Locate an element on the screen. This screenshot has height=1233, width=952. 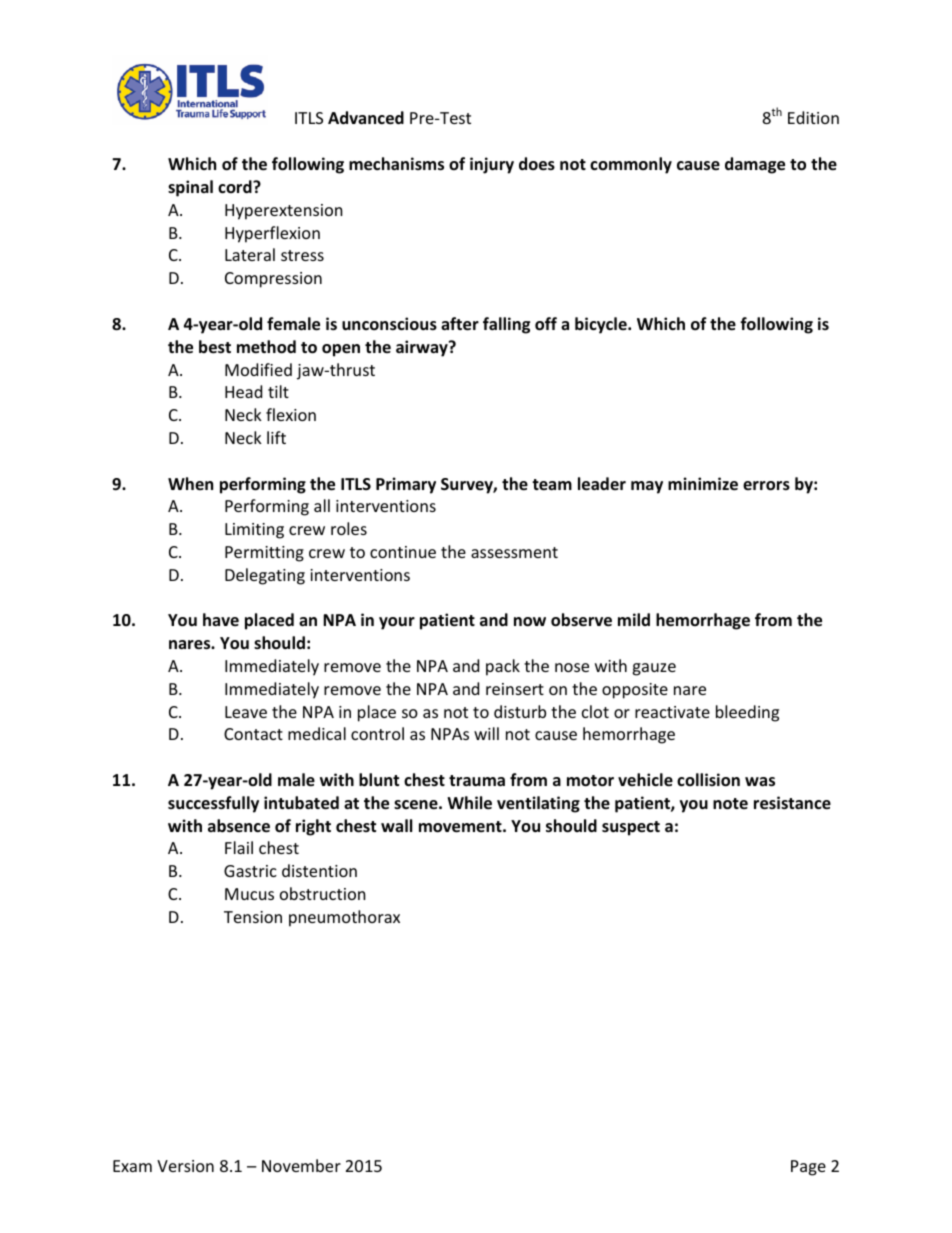
cord is located at coordinates (236, 186).
